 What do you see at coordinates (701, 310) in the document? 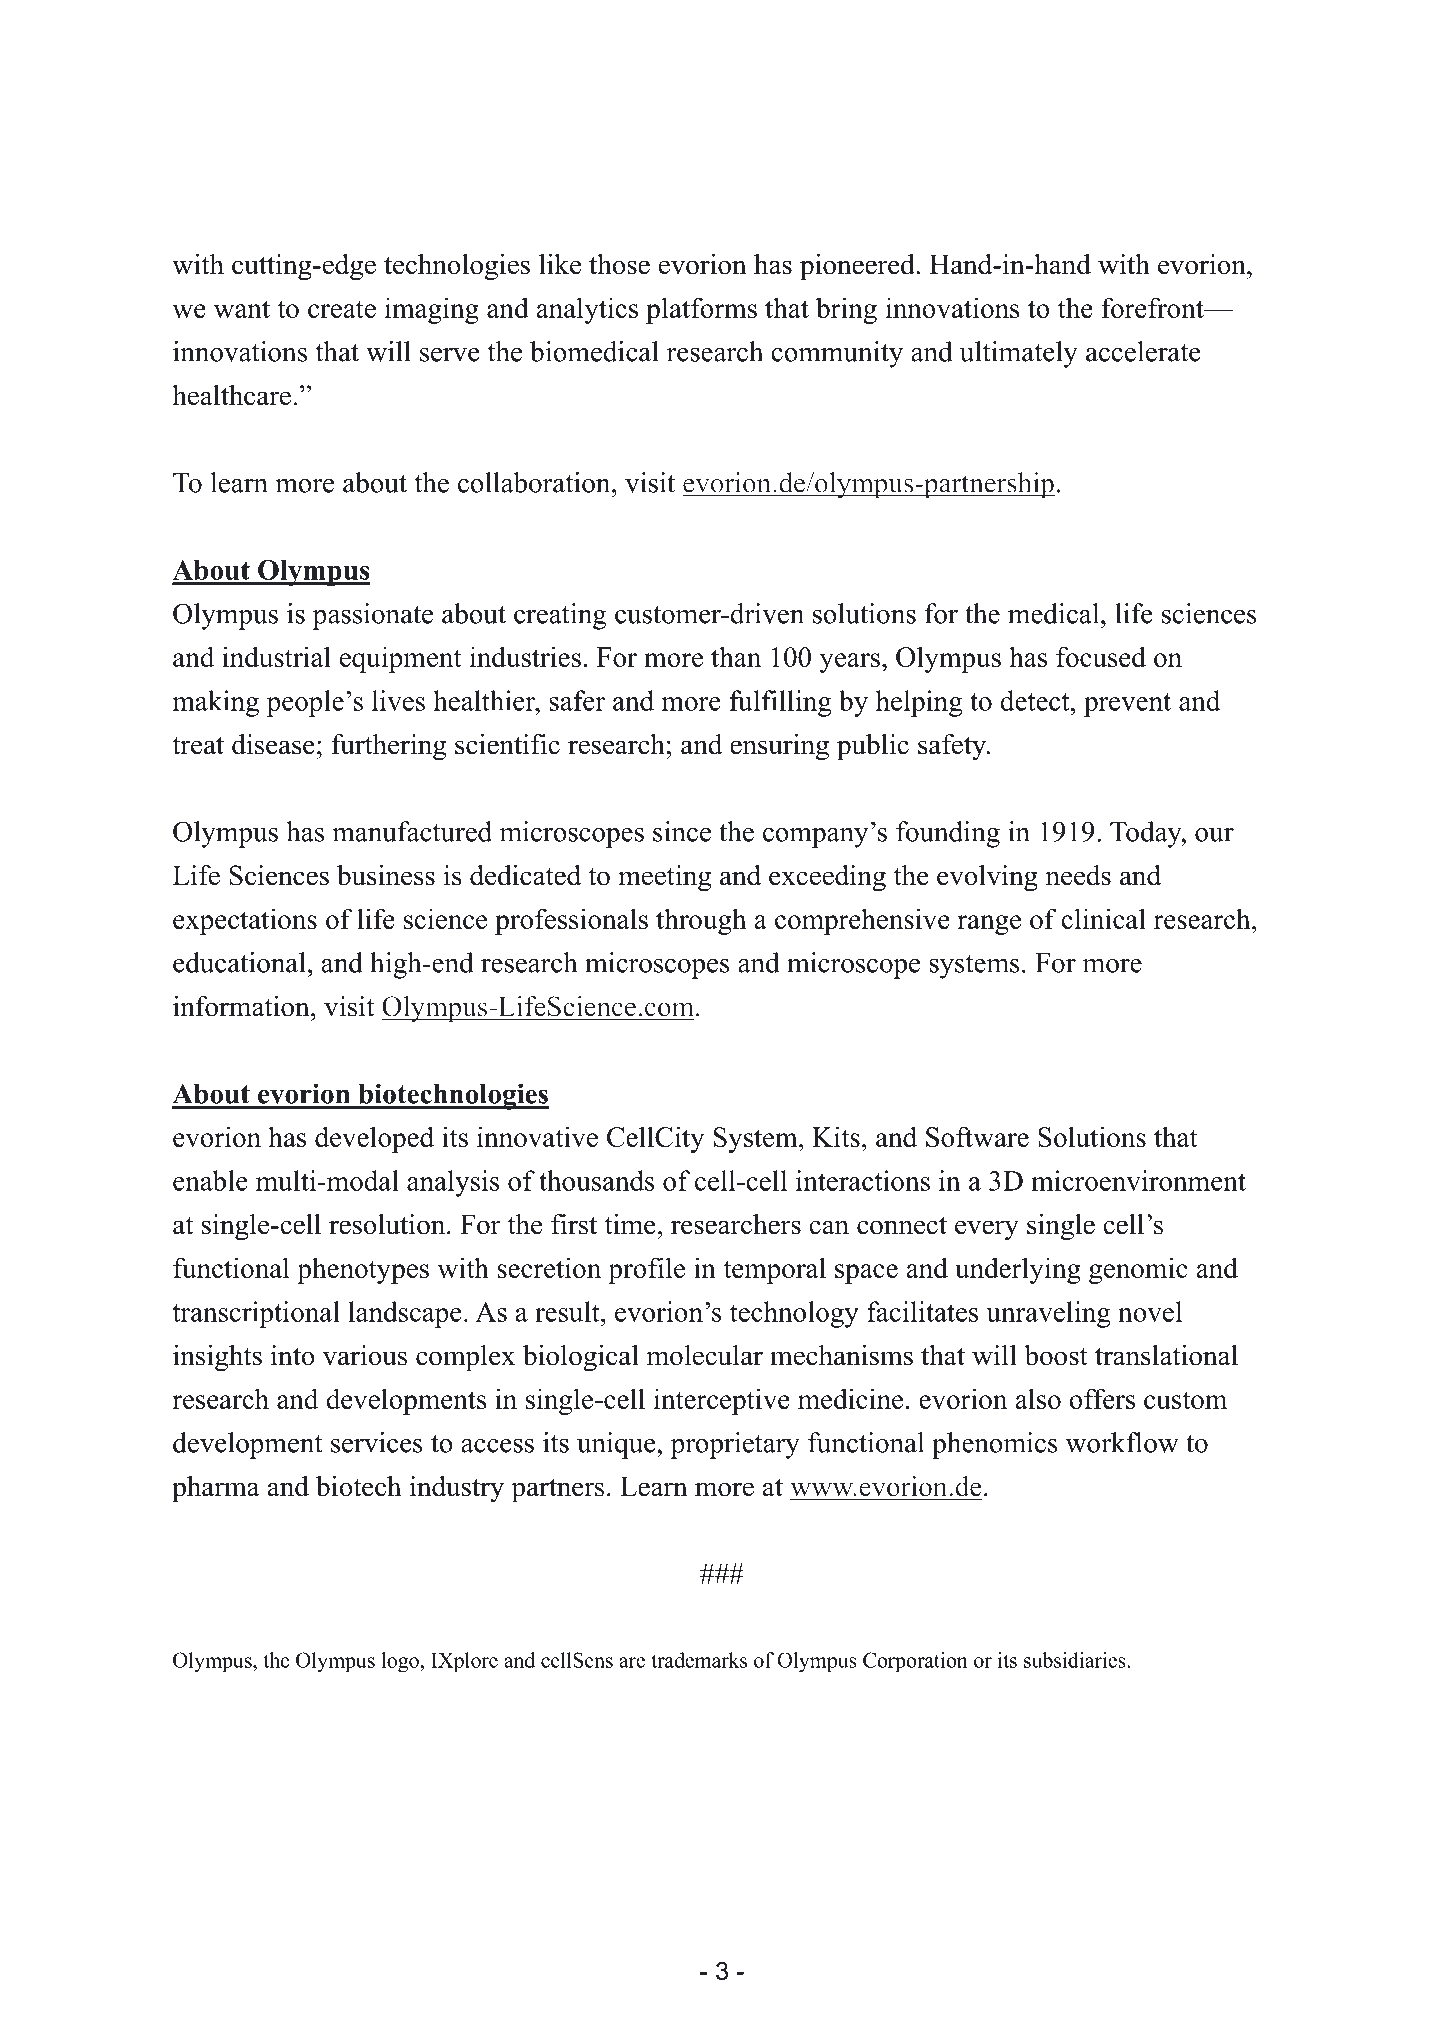
I see `platforms` at bounding box center [701, 310].
